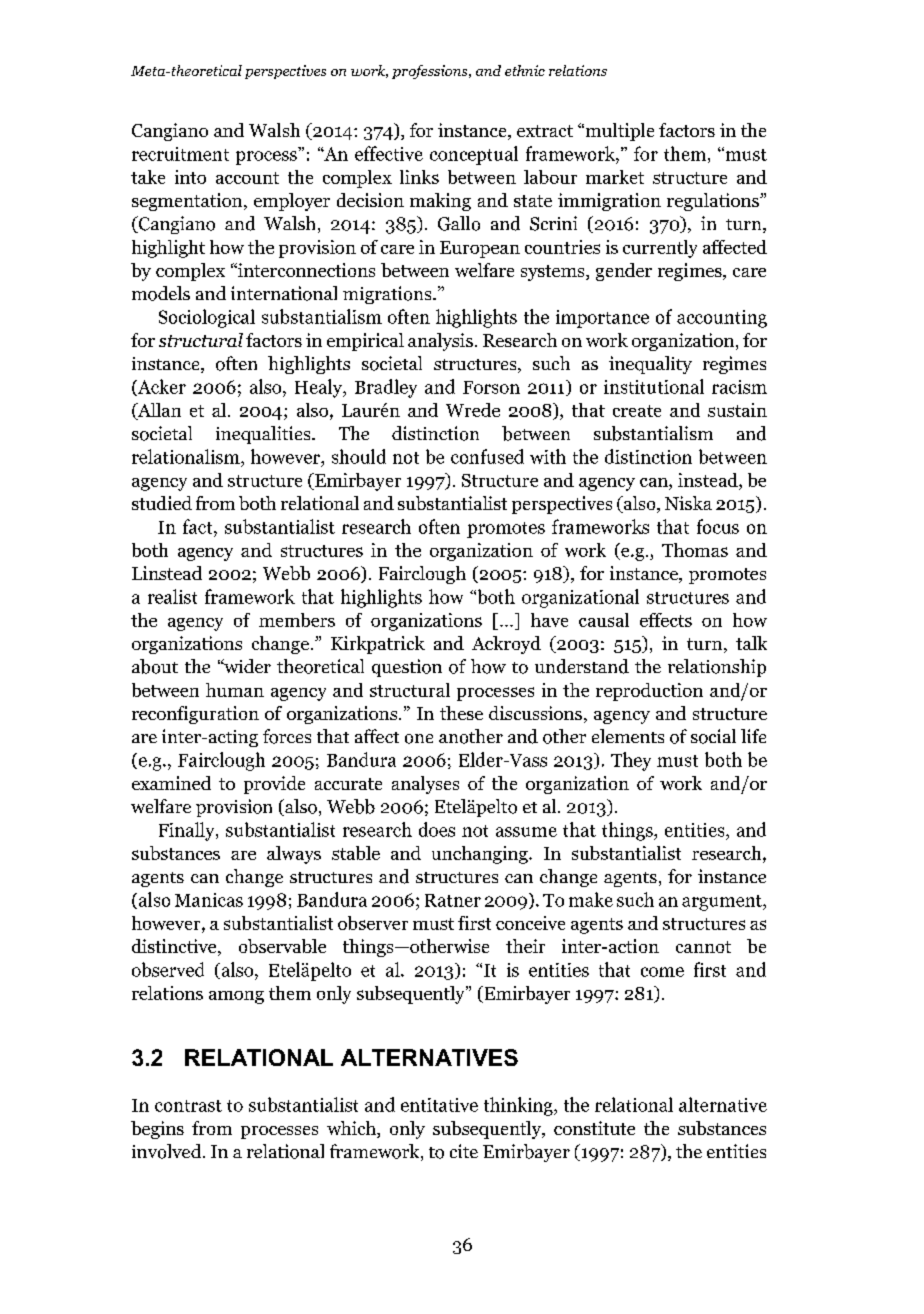 This screenshot has width=924, height=1314. What do you see at coordinates (481, 855) in the screenshot?
I see `unchanging` at bounding box center [481, 855].
